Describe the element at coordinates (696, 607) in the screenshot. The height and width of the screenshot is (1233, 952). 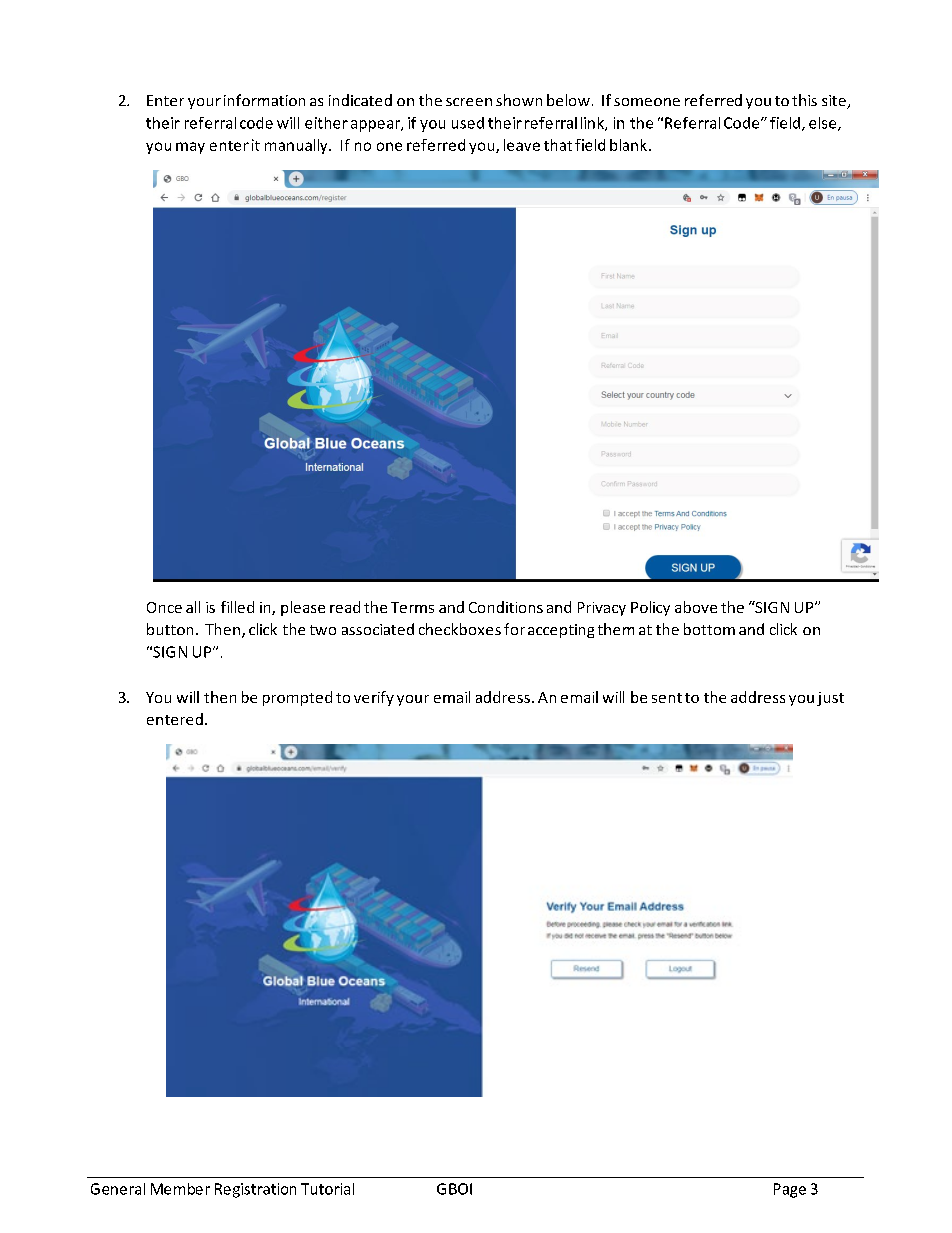
I see `above` at that location.
